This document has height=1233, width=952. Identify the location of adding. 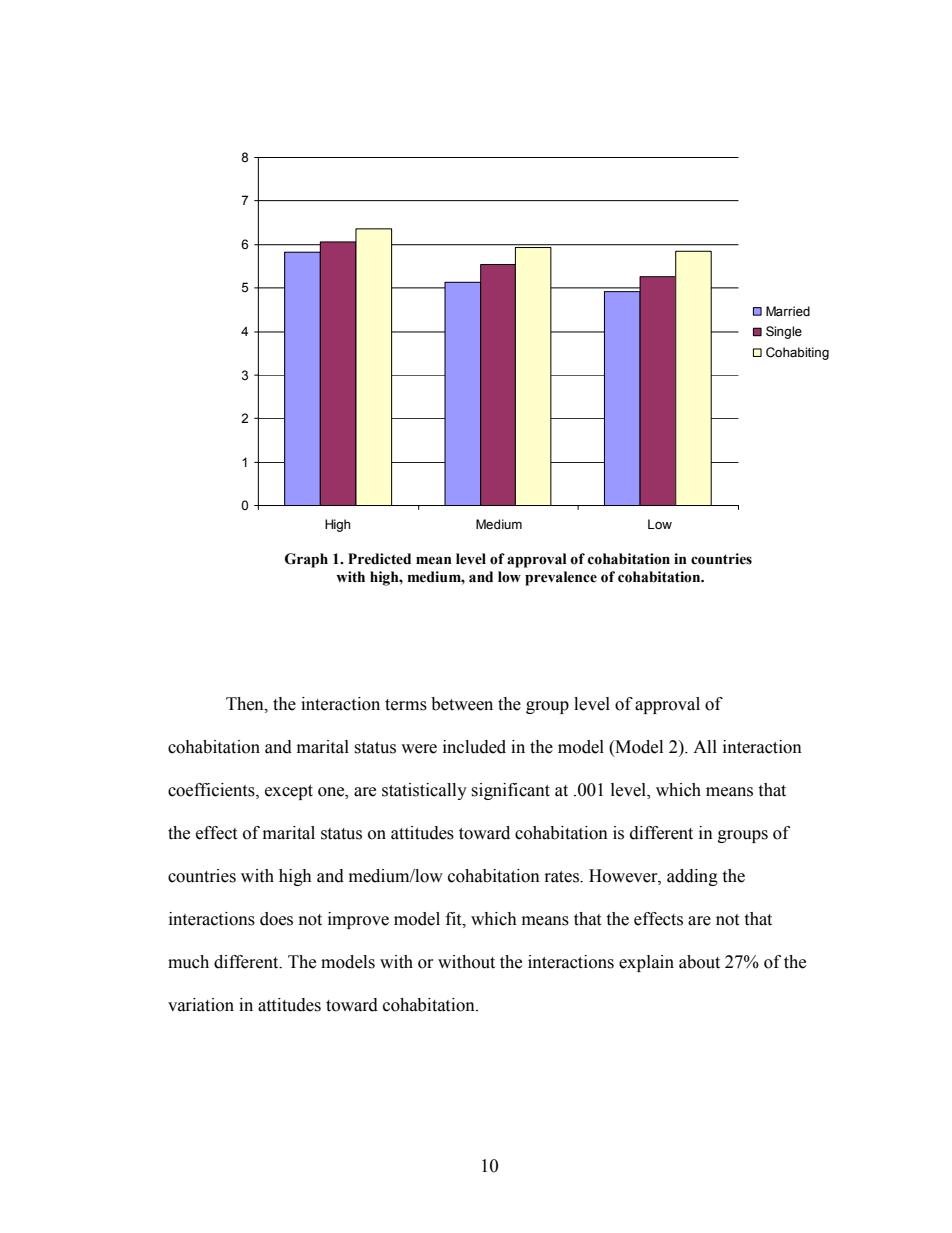
(692, 877).
